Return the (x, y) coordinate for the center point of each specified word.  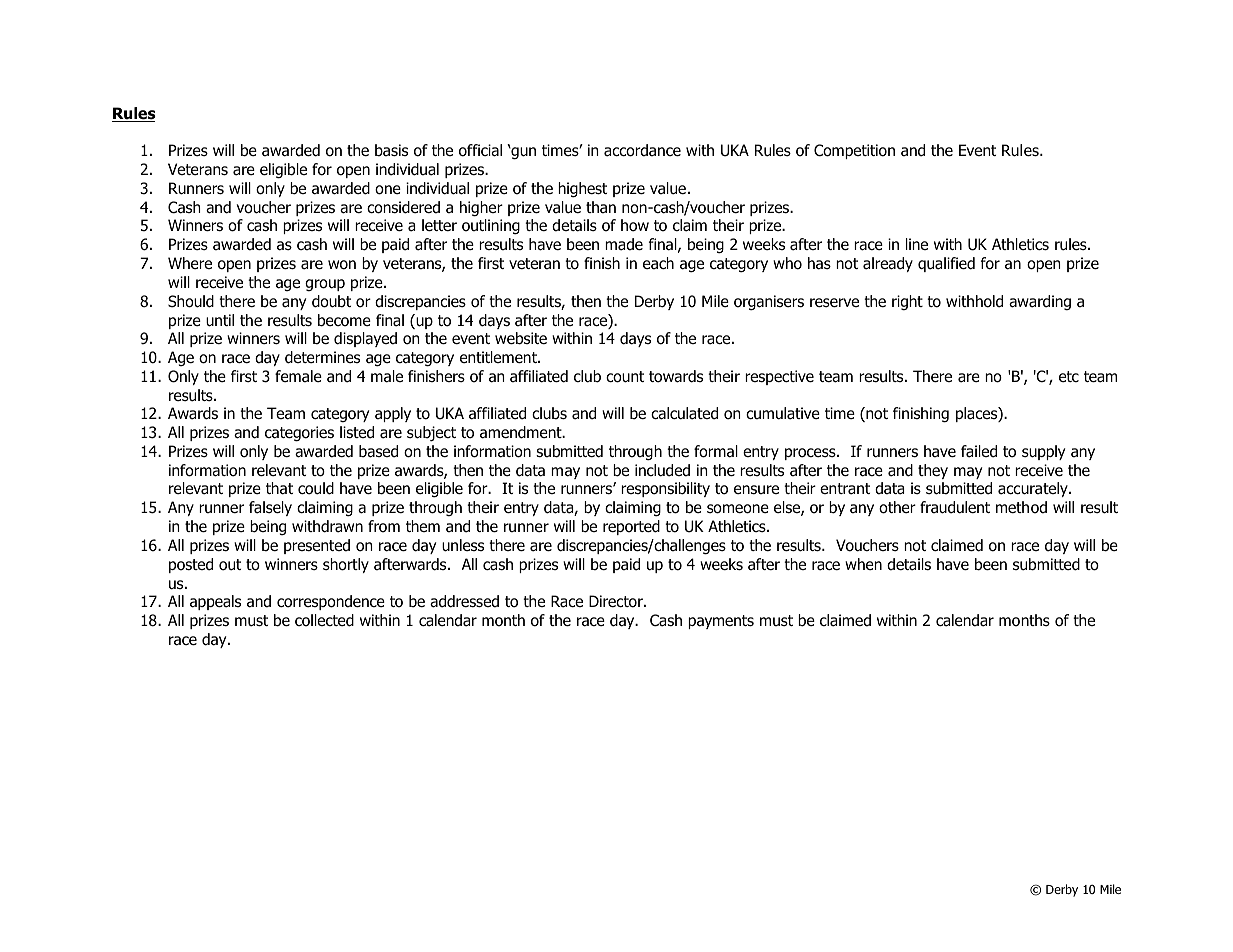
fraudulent (955, 507)
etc (1069, 376)
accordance (642, 150)
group (325, 285)
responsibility (665, 489)
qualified (946, 264)
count (625, 377)
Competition (854, 151)
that (279, 488)
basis (391, 150)
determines (322, 357)
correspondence (331, 602)
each (658, 263)
